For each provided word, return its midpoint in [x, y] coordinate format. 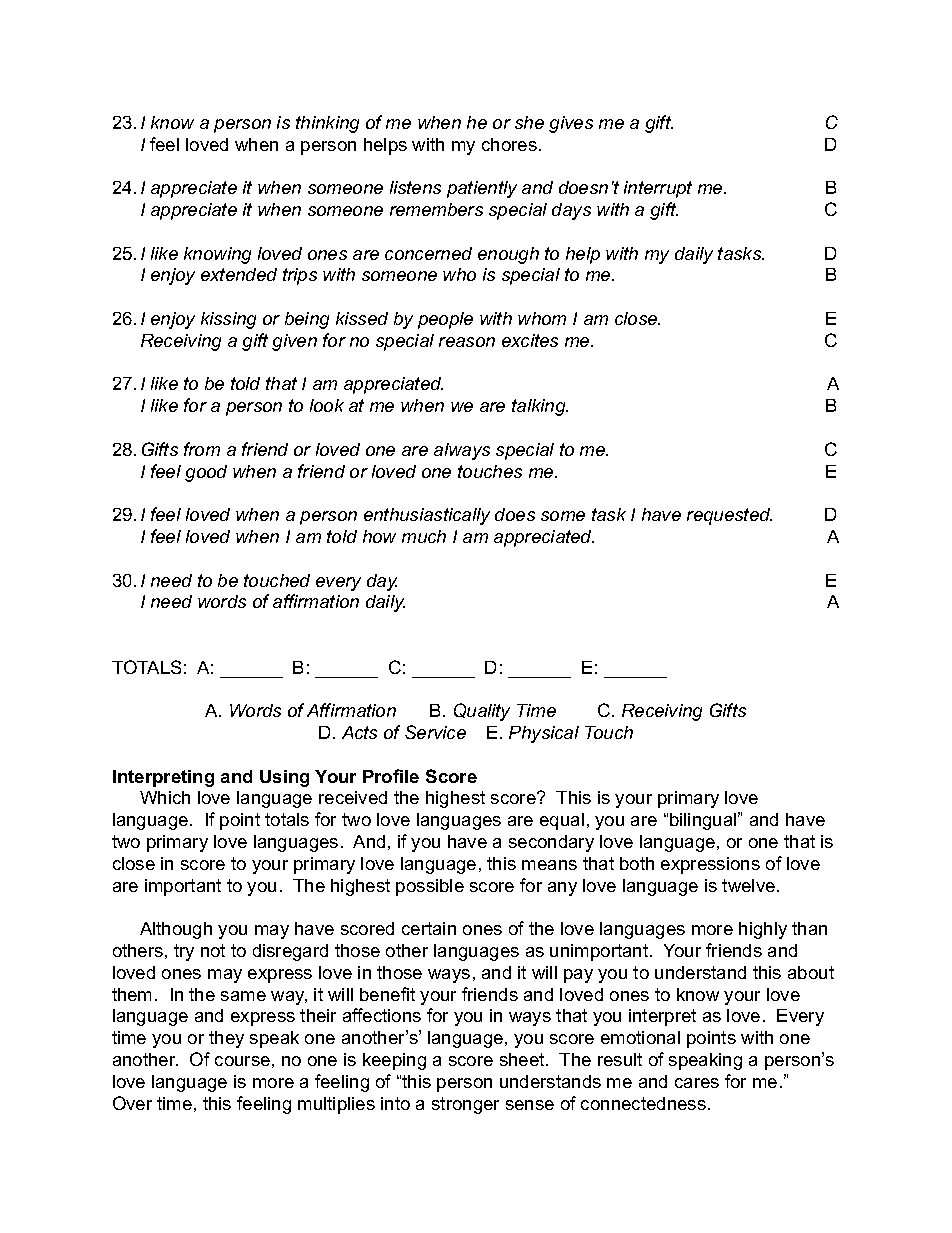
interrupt [658, 189]
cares [697, 1083]
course [242, 1061]
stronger [465, 1105]
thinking [327, 124]
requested [729, 516]
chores [509, 144]
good [206, 473]
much [424, 536]
